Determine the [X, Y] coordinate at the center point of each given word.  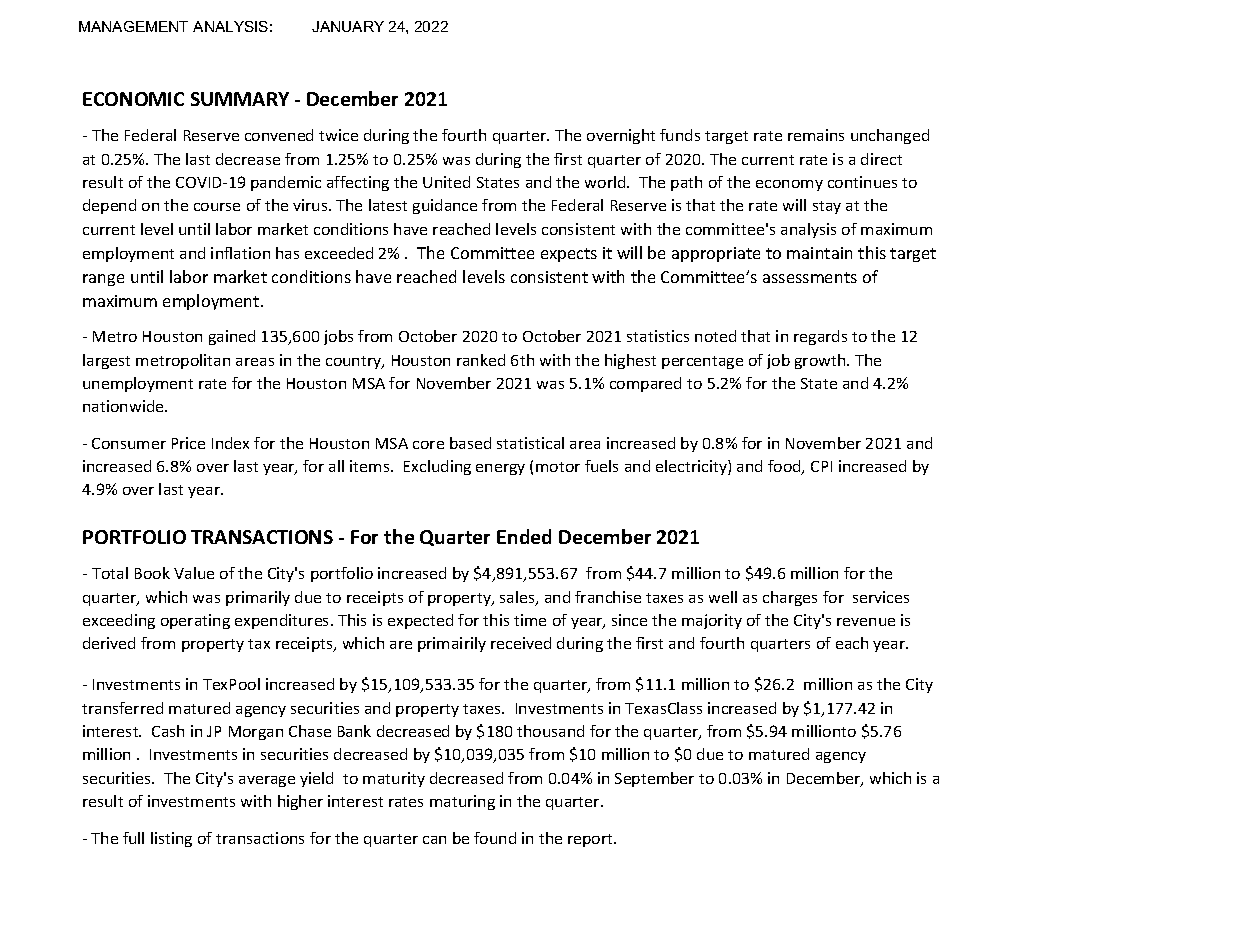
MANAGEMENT [133, 26]
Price [188, 443]
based [470, 443]
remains [816, 135]
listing [171, 839]
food [785, 467]
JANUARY [348, 26]
